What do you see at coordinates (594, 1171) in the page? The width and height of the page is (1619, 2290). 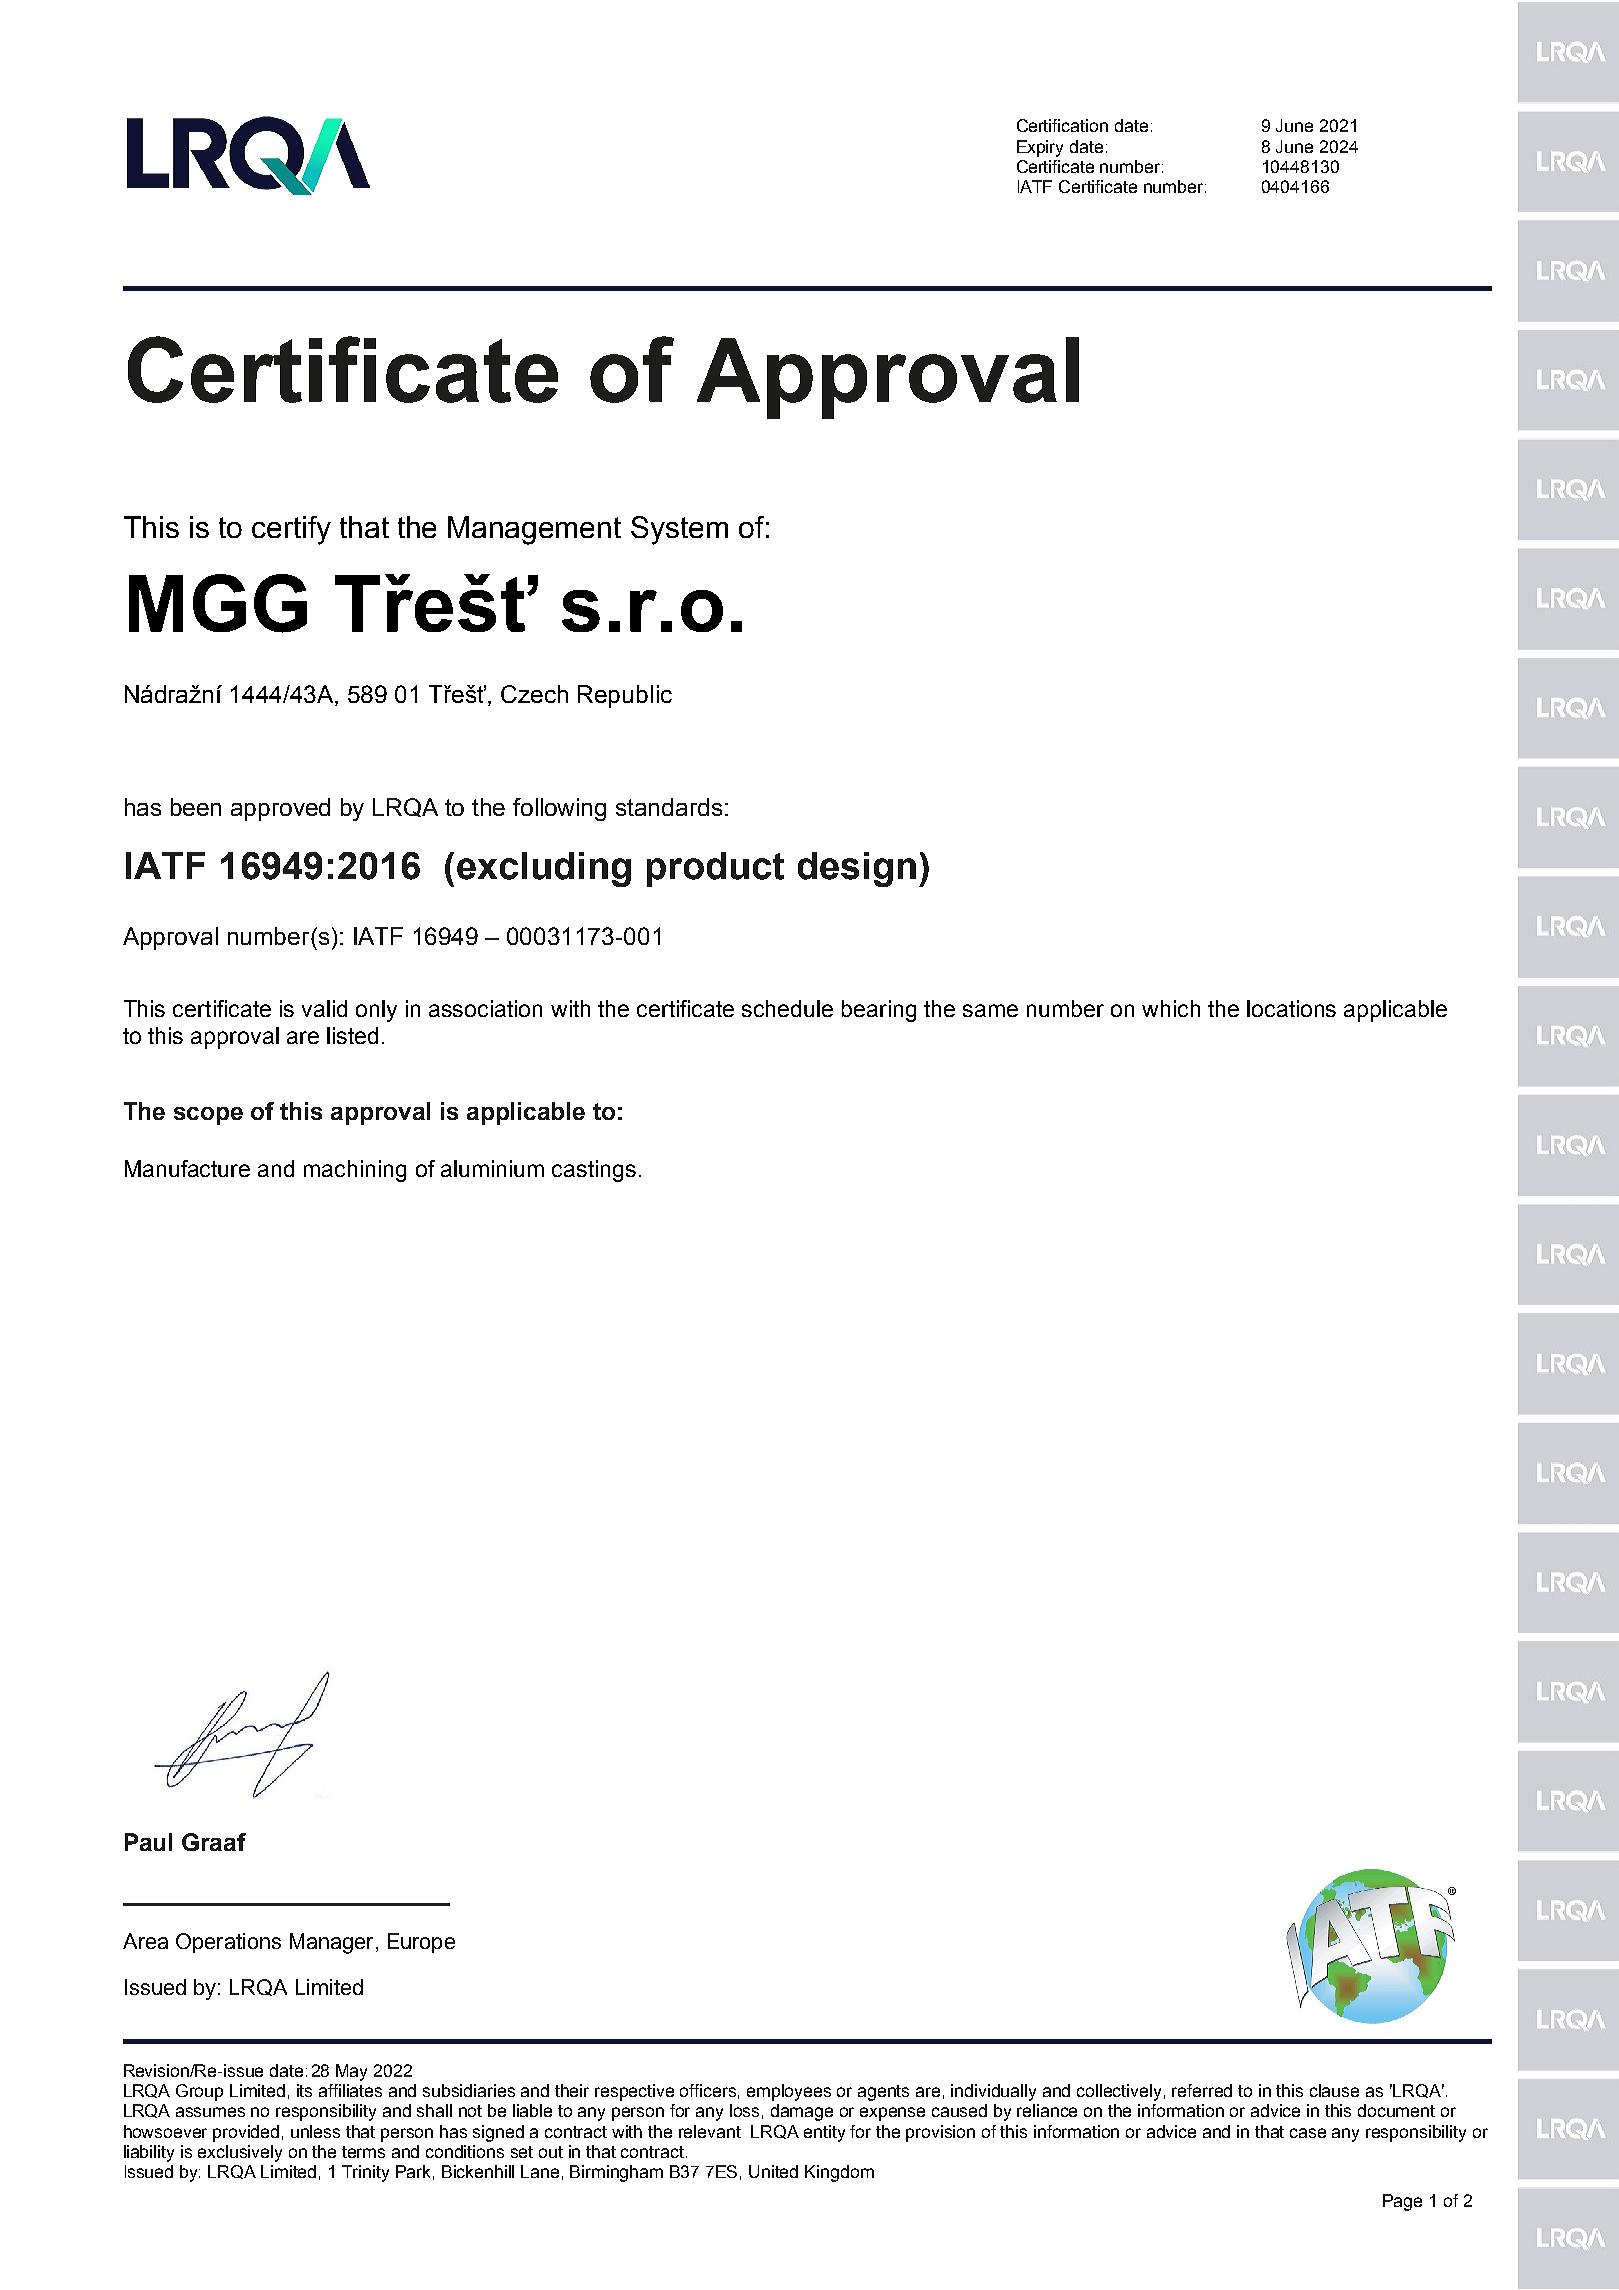 I see `castings` at bounding box center [594, 1171].
